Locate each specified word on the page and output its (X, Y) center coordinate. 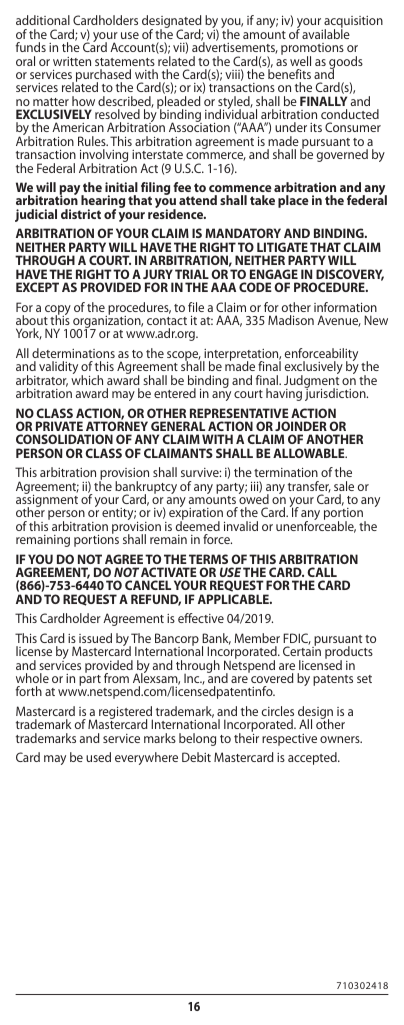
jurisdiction (336, 393)
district (81, 214)
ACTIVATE (169, 572)
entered (175, 393)
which (87, 379)
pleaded (179, 103)
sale (344, 486)
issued (95, 638)
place (293, 201)
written (72, 61)
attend (198, 200)
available (326, 33)
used (98, 757)
